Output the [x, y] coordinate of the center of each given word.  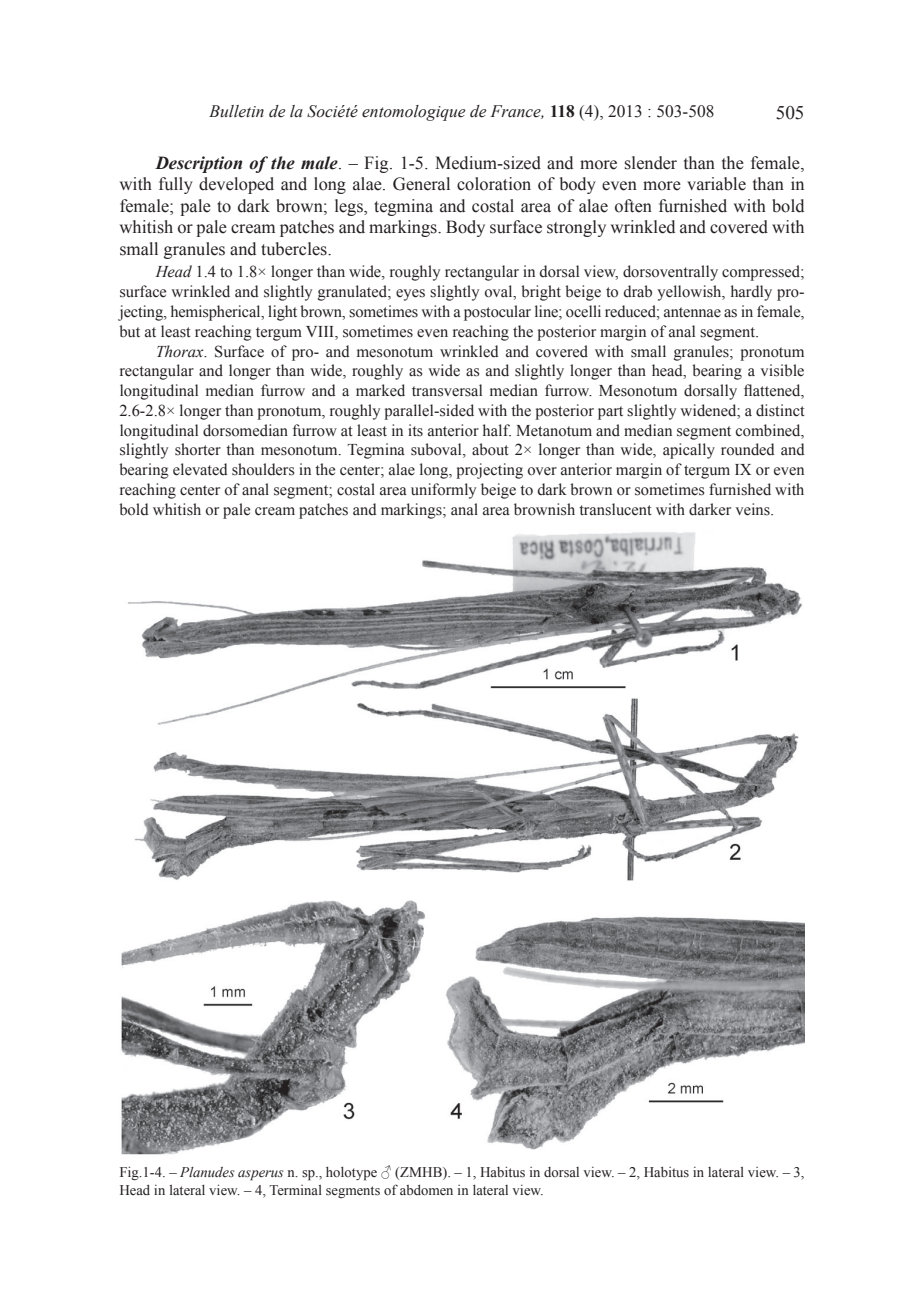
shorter [198, 449]
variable [716, 184]
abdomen [426, 1190]
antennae [692, 312]
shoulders [263, 469]
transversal [447, 390]
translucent [615, 509]
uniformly [443, 491]
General [421, 184]
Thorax [181, 351]
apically [689, 451]
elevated [200, 469]
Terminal [295, 1190]
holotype [351, 1174]
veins [754, 509]
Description [198, 164]
